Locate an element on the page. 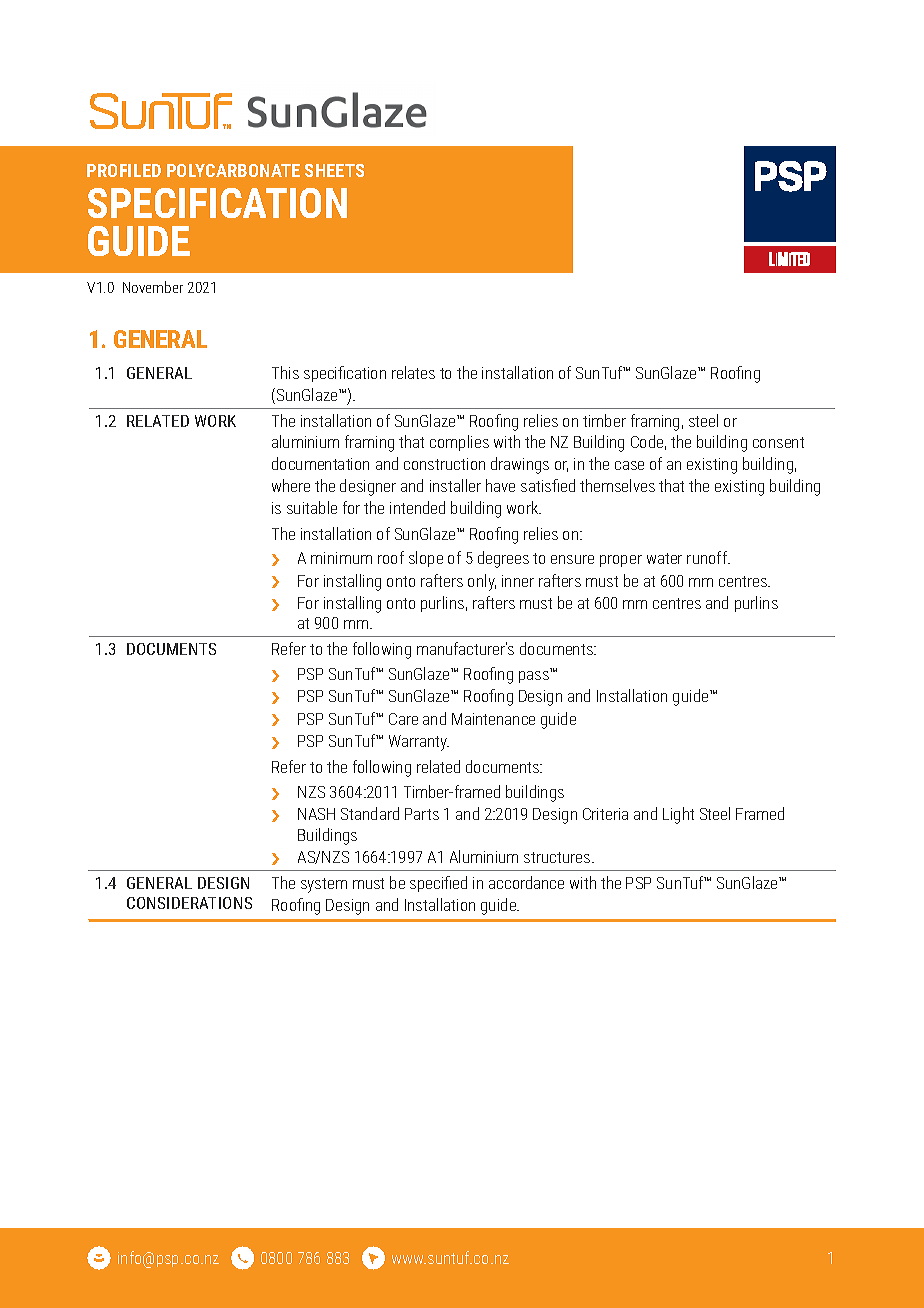 Image resolution: width=924 pixels, height=1308 pixels. relates is located at coordinates (413, 372).
